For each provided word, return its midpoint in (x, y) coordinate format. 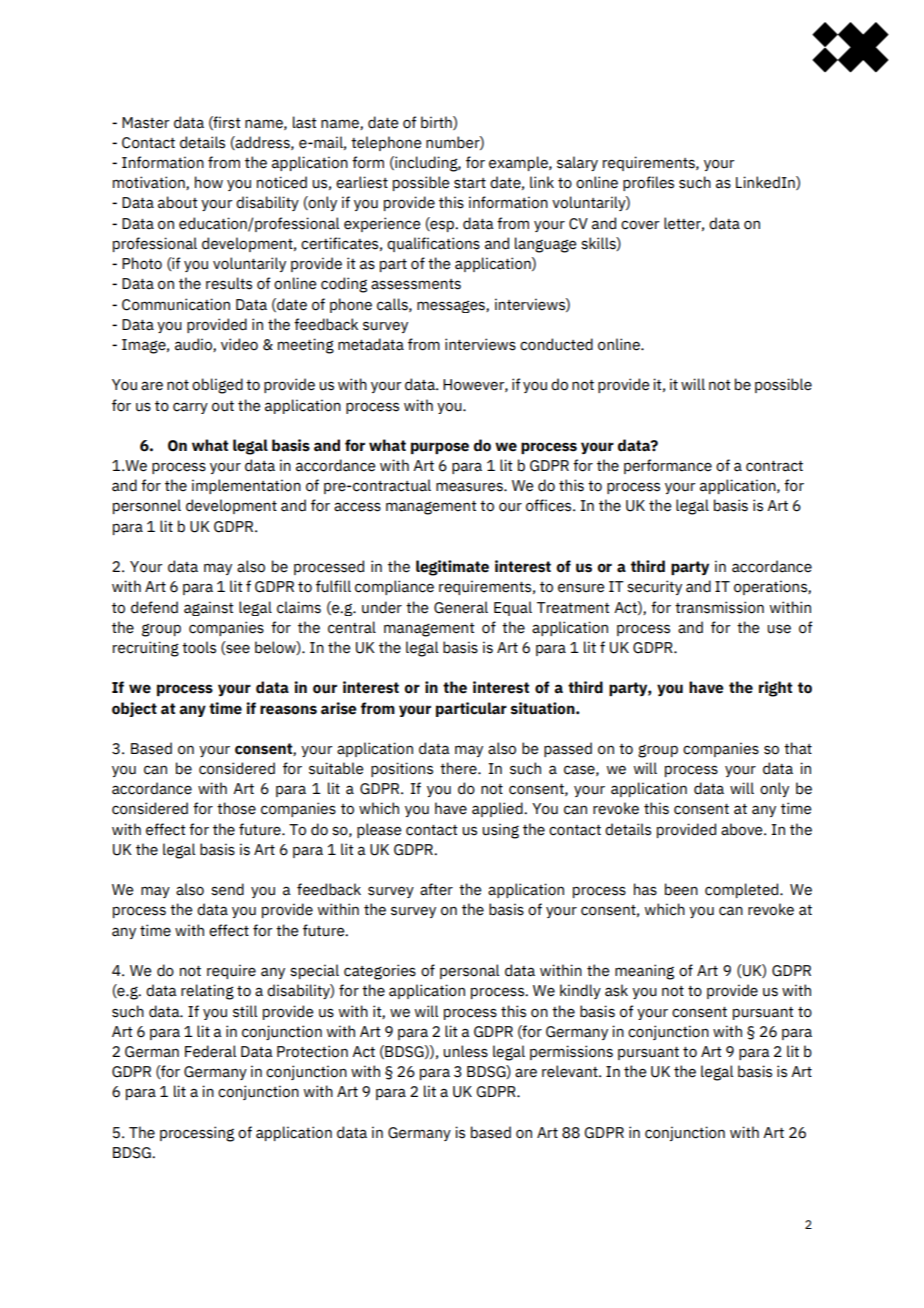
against (209, 608)
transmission (719, 607)
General (461, 607)
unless (465, 1051)
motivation (150, 183)
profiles (648, 183)
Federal (210, 1051)
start (470, 183)
